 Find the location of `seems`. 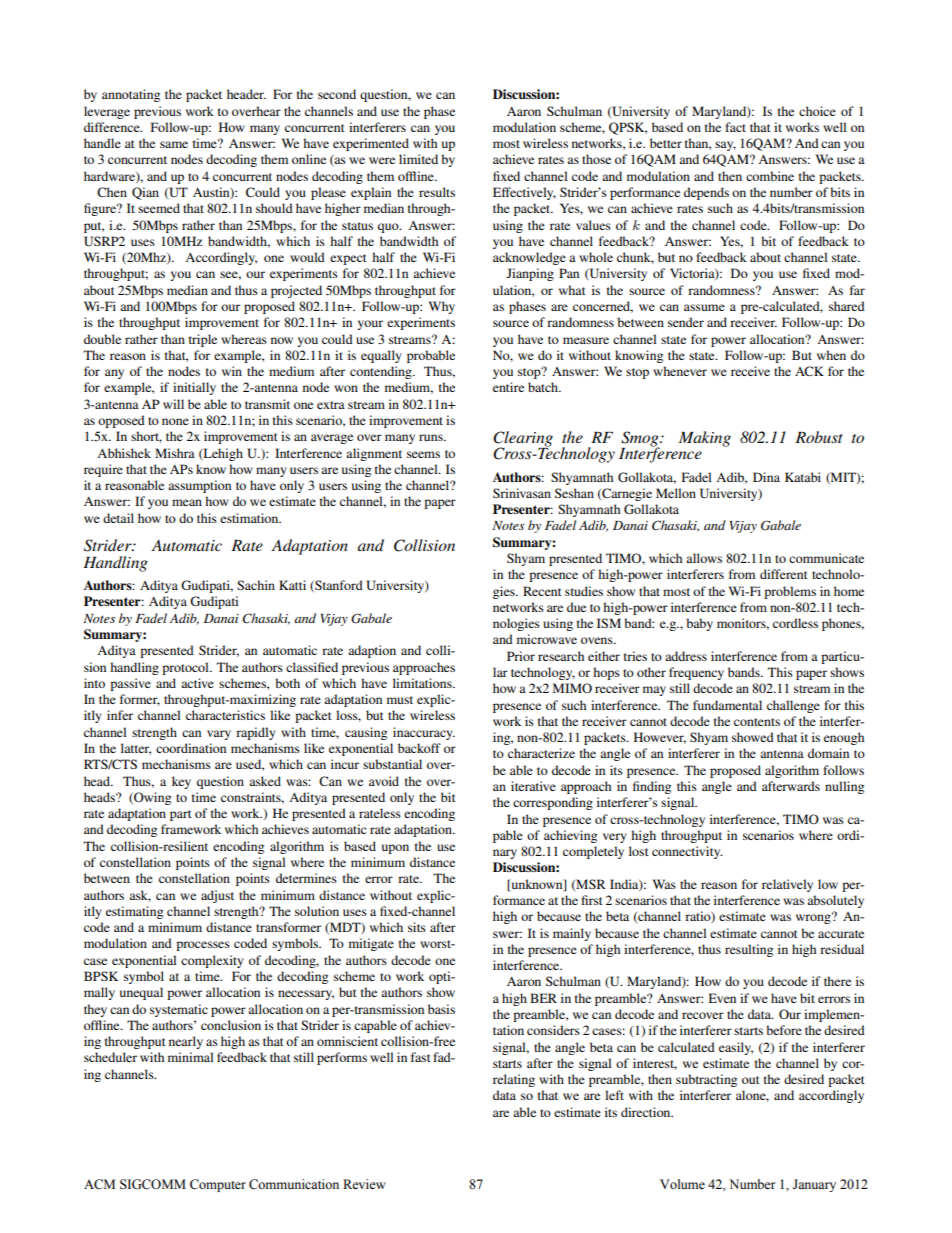

seems is located at coordinates (423, 454).
